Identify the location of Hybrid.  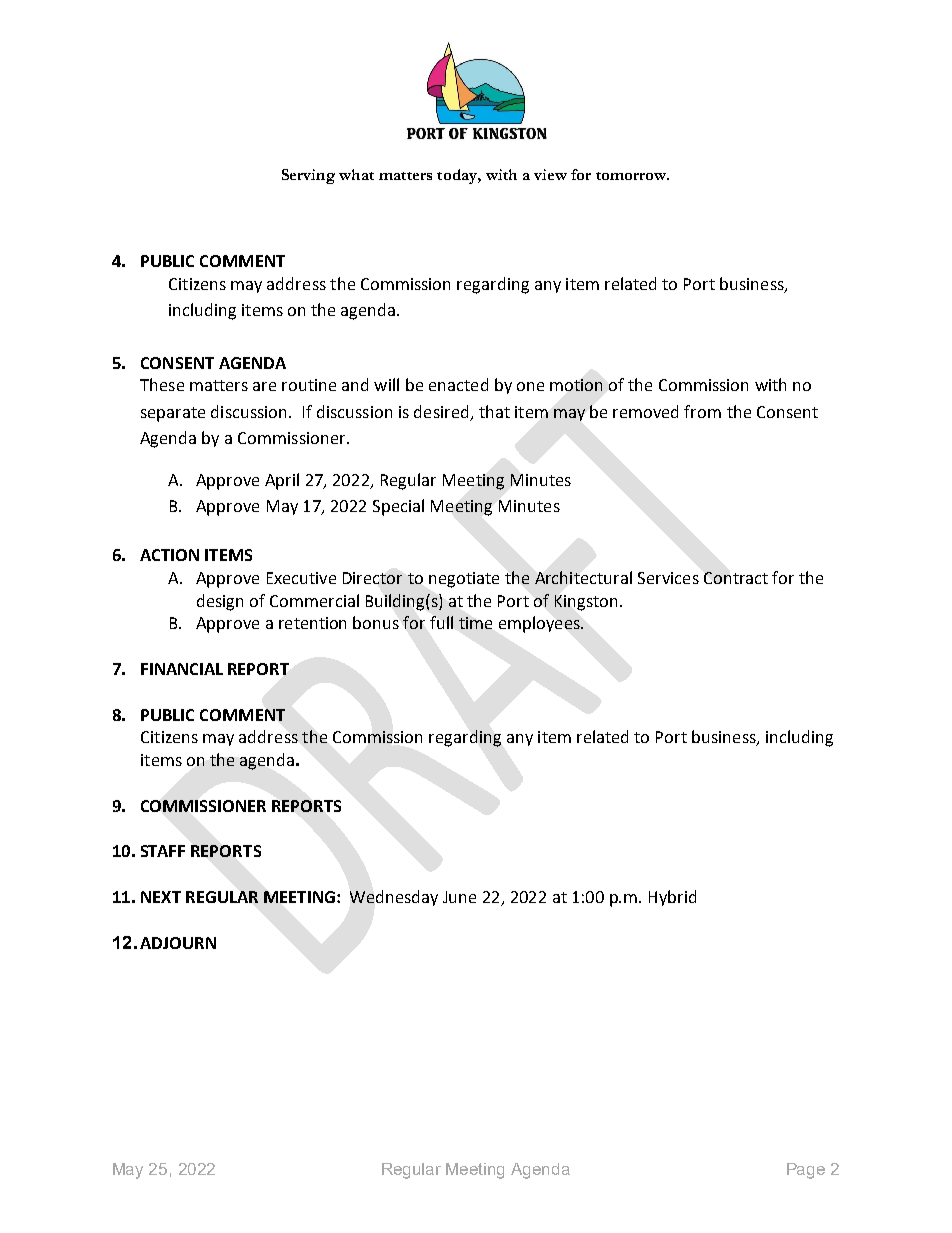
(672, 898).
